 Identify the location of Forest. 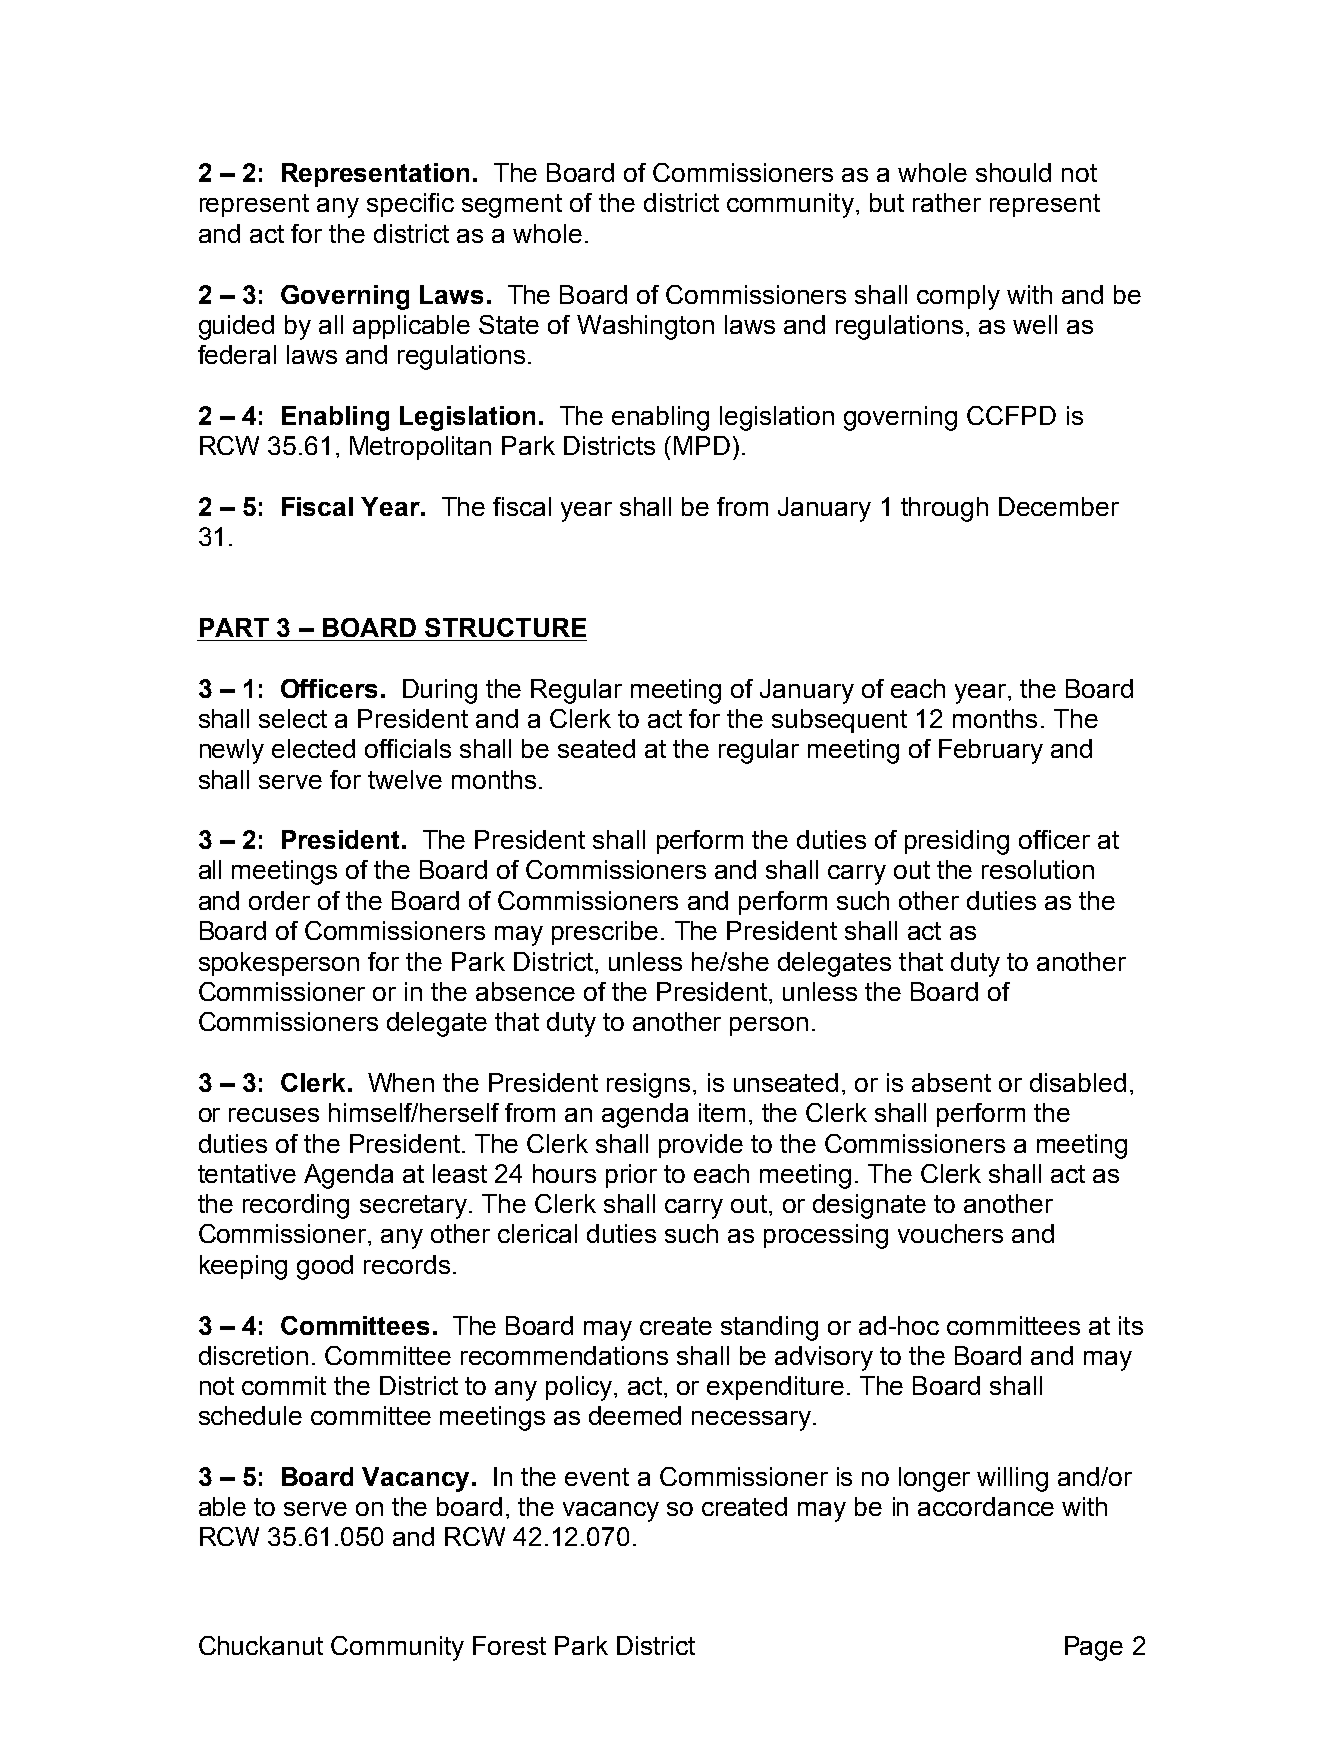
(509, 1645).
